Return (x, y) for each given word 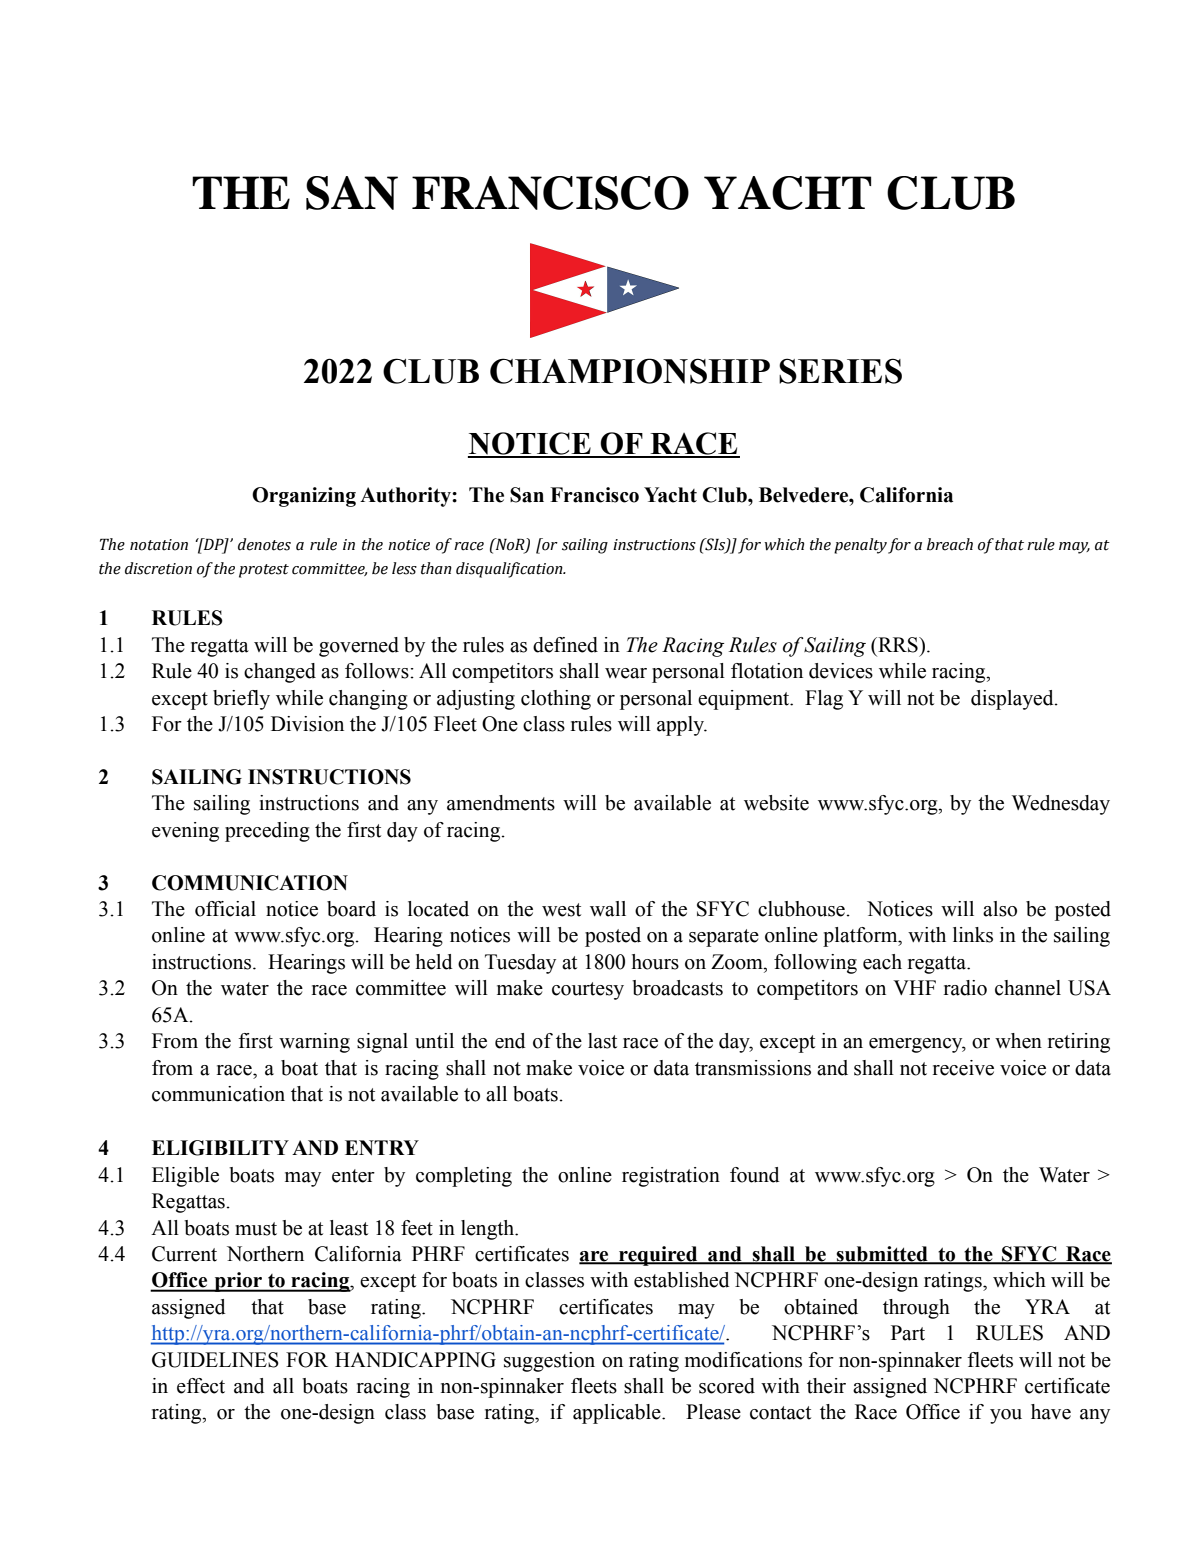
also (1000, 909)
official (225, 909)
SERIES (840, 371)
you (1006, 1416)
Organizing (304, 497)
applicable (618, 1414)
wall (608, 909)
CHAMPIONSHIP (630, 371)
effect (201, 1386)
